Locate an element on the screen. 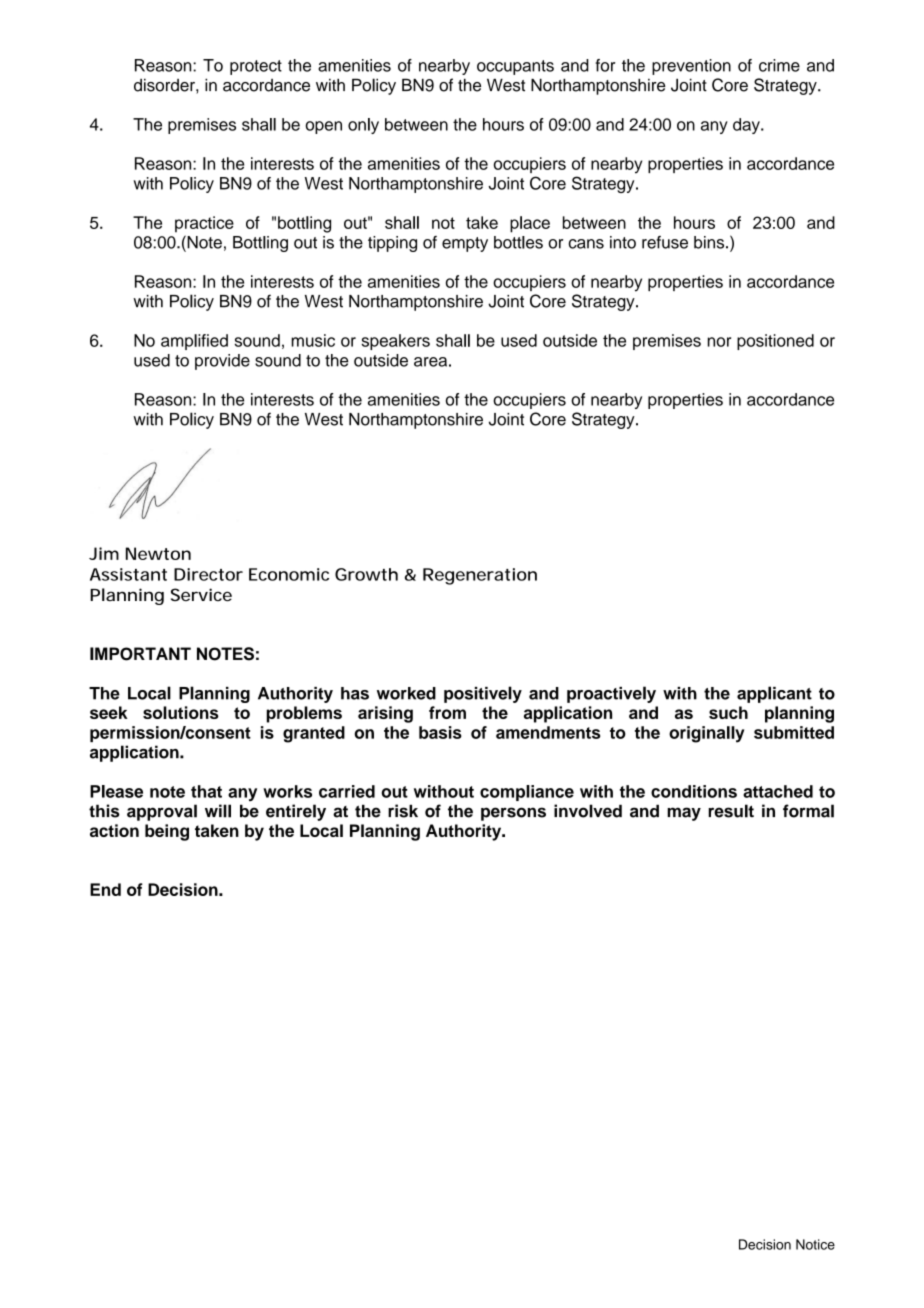  Notice is located at coordinates (815, 1244).
